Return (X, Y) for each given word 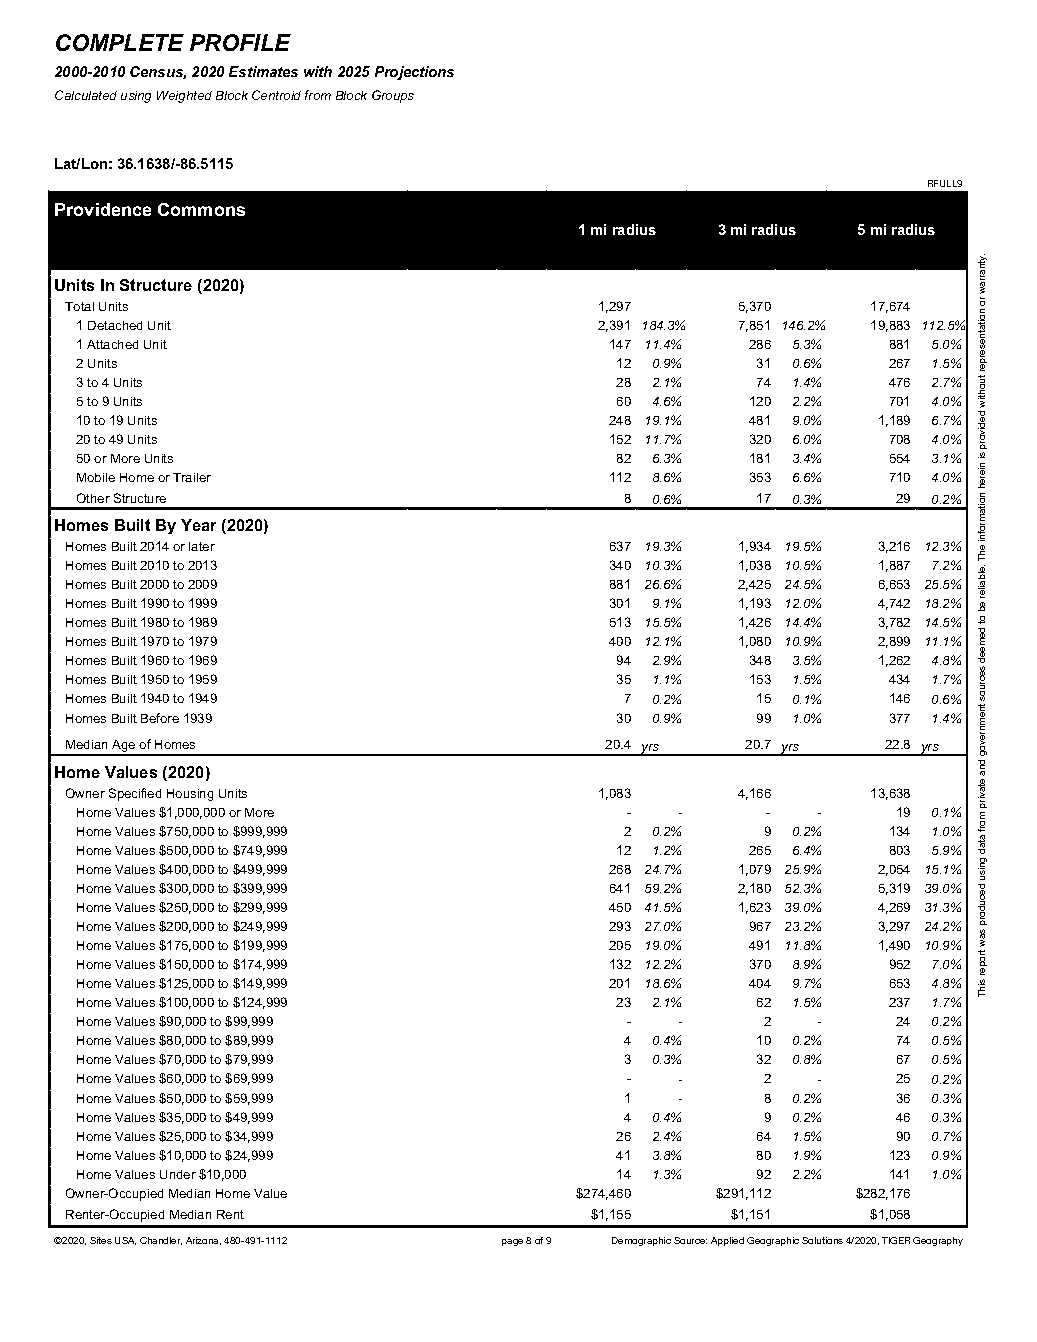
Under (178, 1174)
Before (160, 718)
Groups (393, 96)
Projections (414, 73)
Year (198, 525)
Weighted (184, 97)
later (202, 546)
